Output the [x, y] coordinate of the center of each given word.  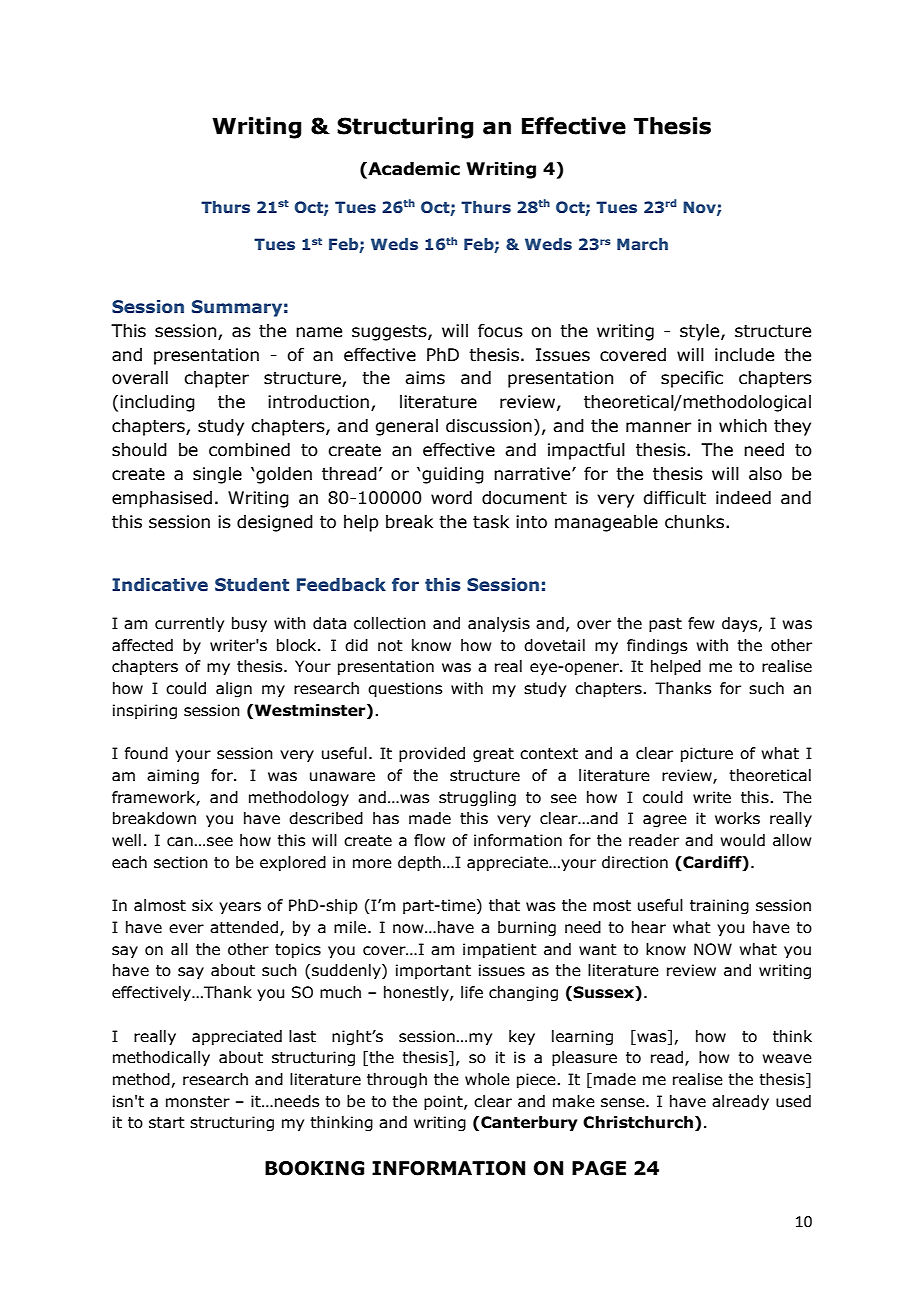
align [234, 689]
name [319, 332]
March [642, 244]
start [167, 1123]
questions [405, 689]
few [701, 623]
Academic [413, 170]
